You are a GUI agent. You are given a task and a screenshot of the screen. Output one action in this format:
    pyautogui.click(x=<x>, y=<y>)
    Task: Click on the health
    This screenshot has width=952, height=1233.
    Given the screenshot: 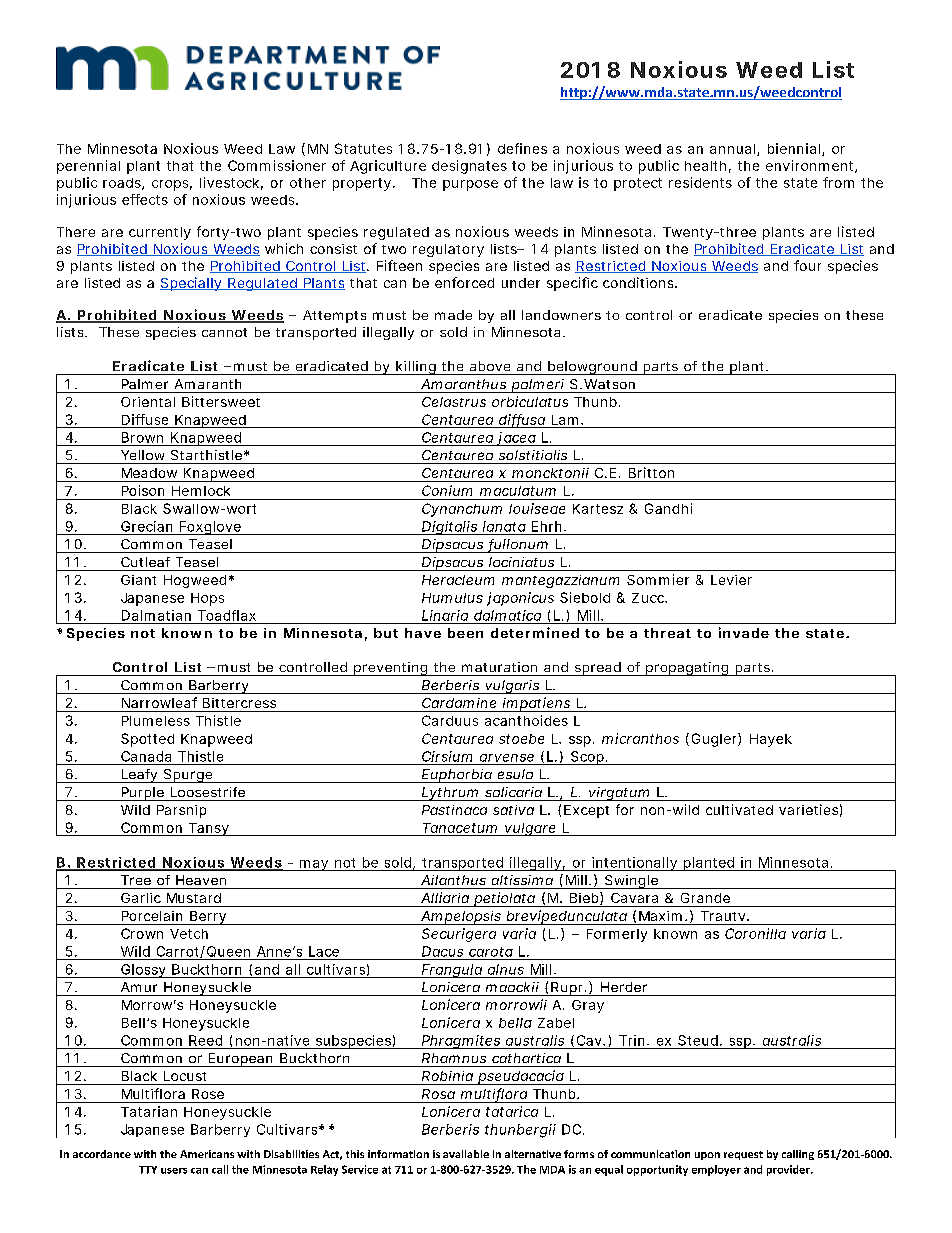 What is the action you would take?
    pyautogui.click(x=705, y=166)
